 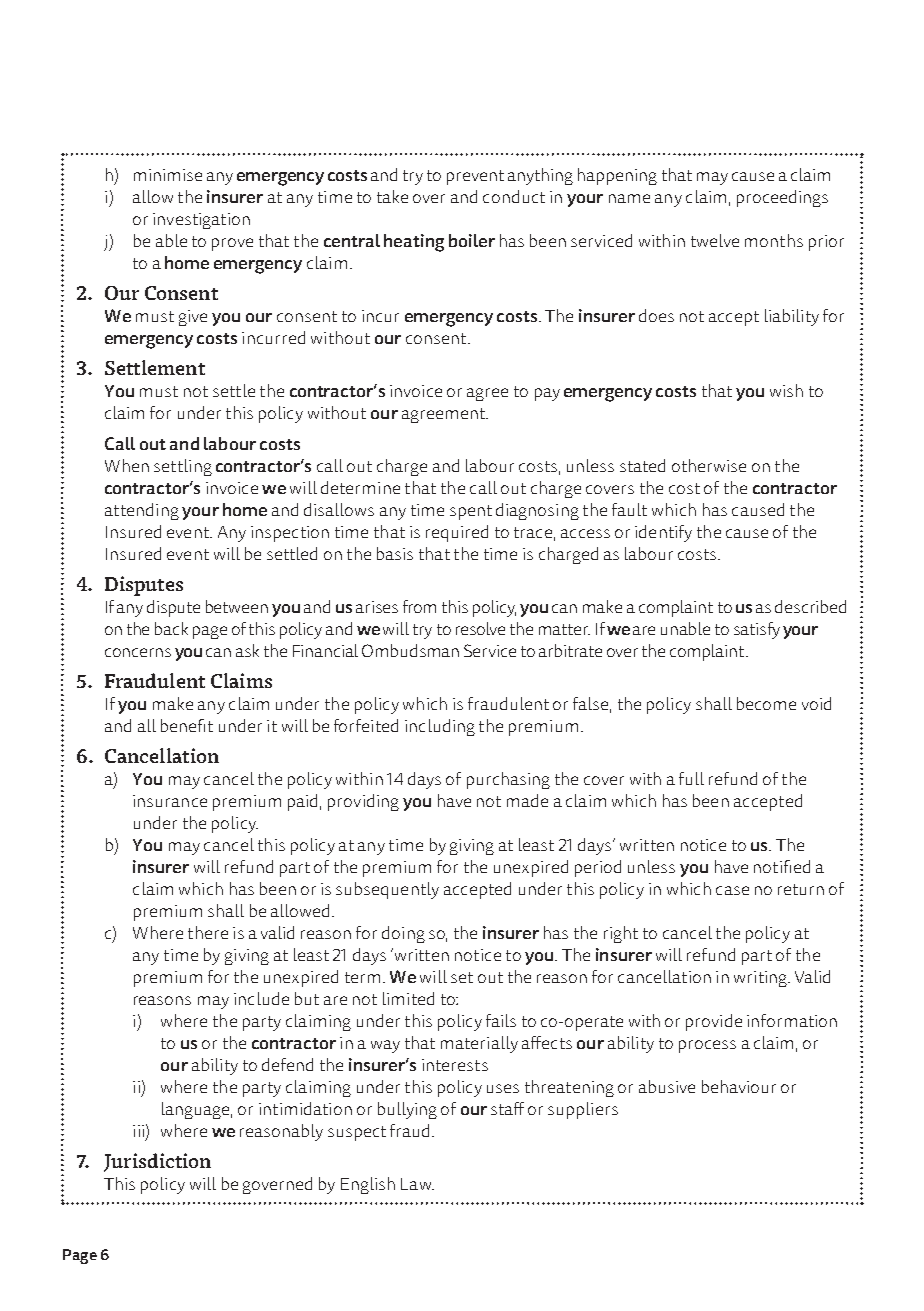 I want to click on insurance, so click(x=170, y=801).
